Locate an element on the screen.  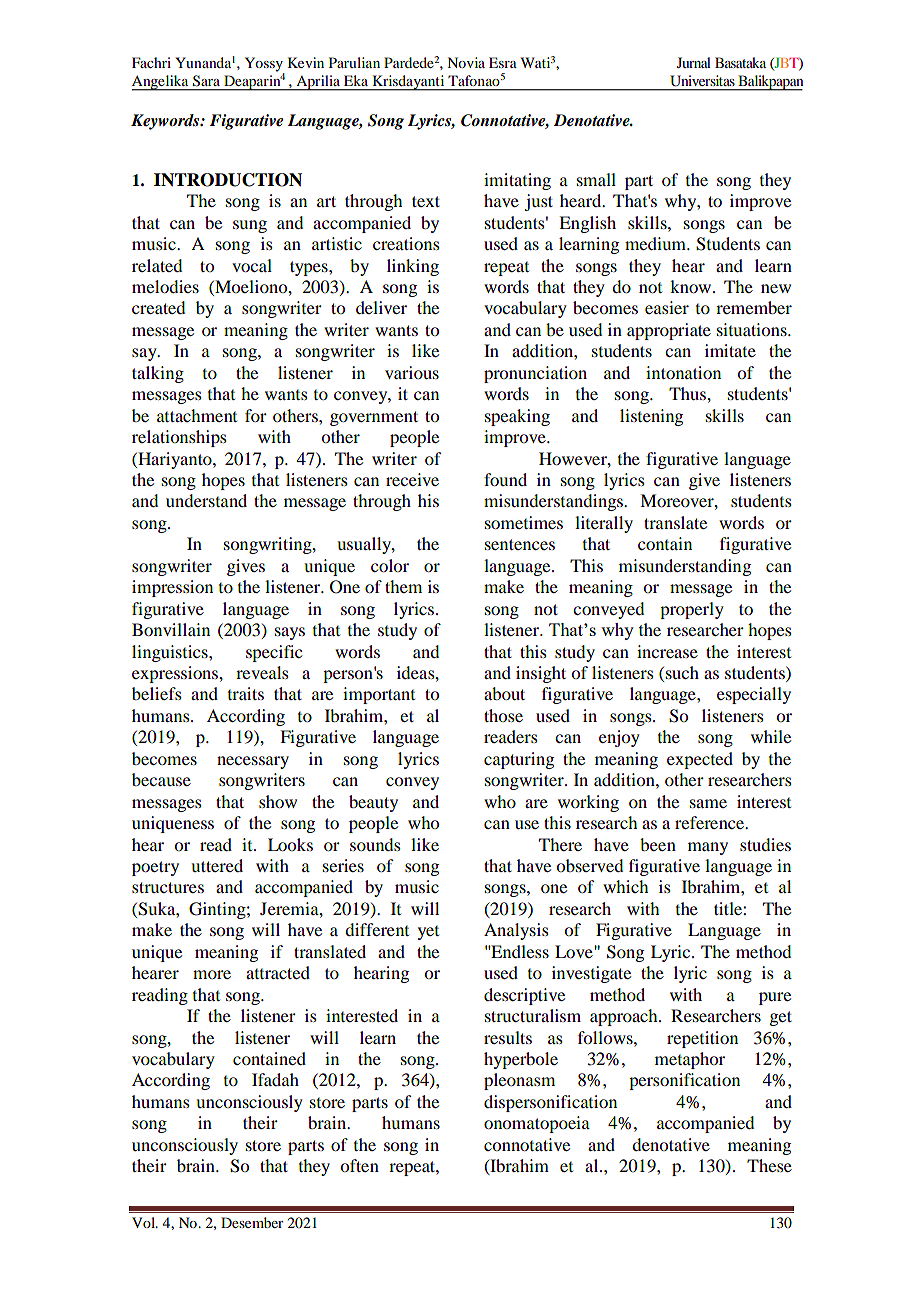
Sara is located at coordinates (206, 80).
